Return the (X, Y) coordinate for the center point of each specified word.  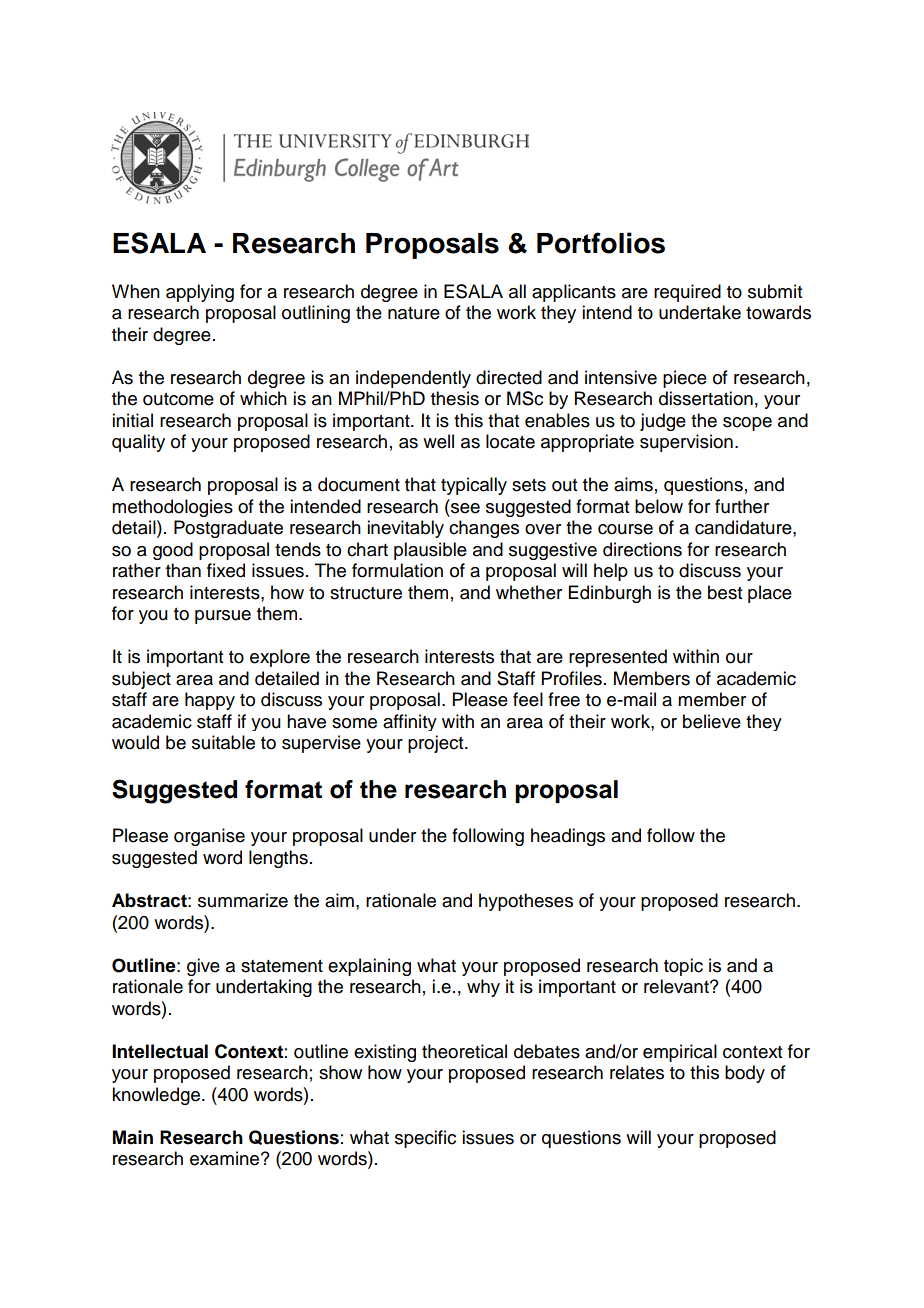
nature (414, 313)
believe (712, 721)
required (687, 293)
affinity (410, 722)
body (745, 1074)
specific (425, 1139)
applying (200, 293)
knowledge (156, 1096)
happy (210, 701)
